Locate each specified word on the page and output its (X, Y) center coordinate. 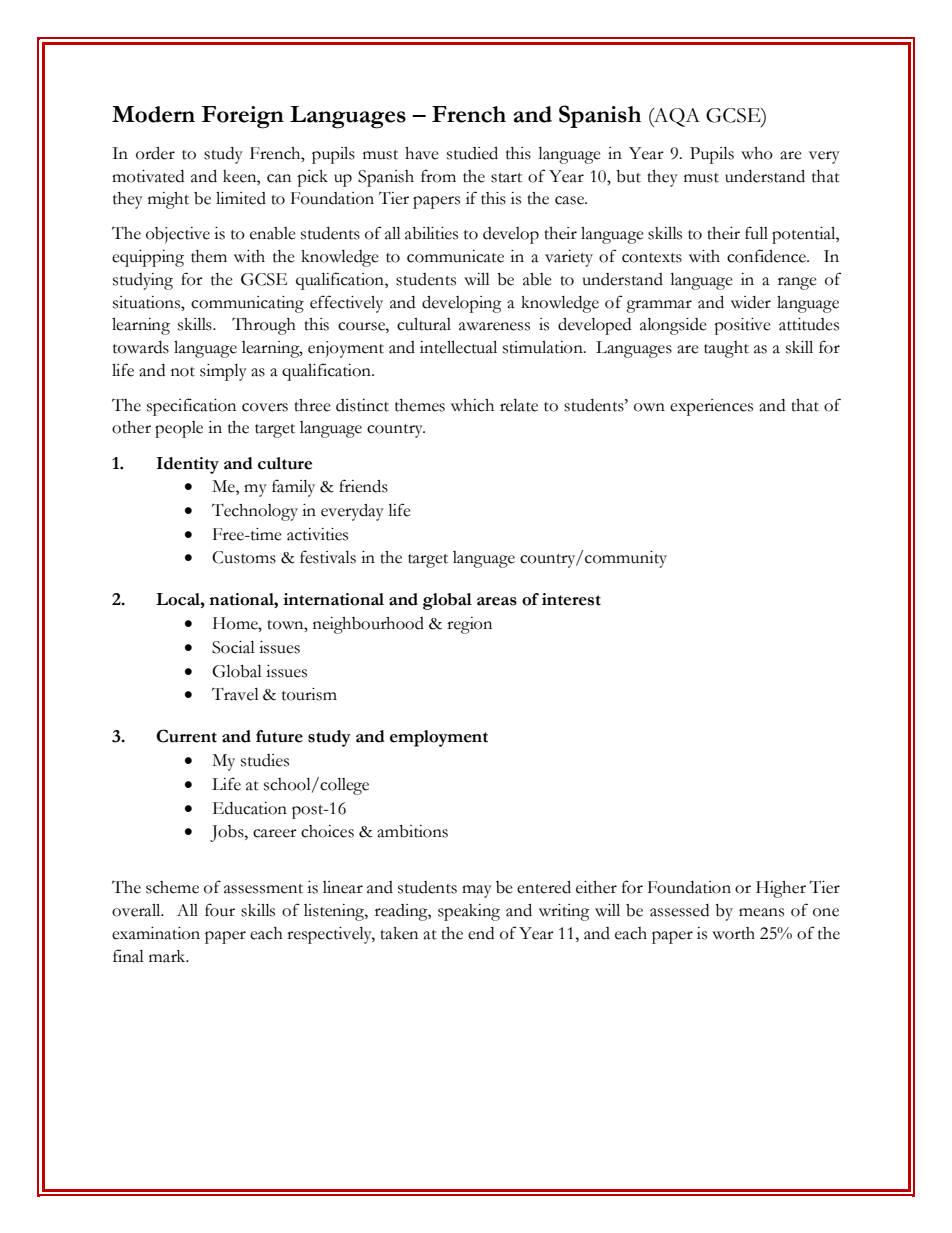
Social (233, 647)
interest (571, 599)
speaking (469, 912)
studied (472, 153)
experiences (711, 407)
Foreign (243, 117)
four (220, 910)
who (757, 153)
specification (191, 407)
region (469, 625)
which (472, 405)
